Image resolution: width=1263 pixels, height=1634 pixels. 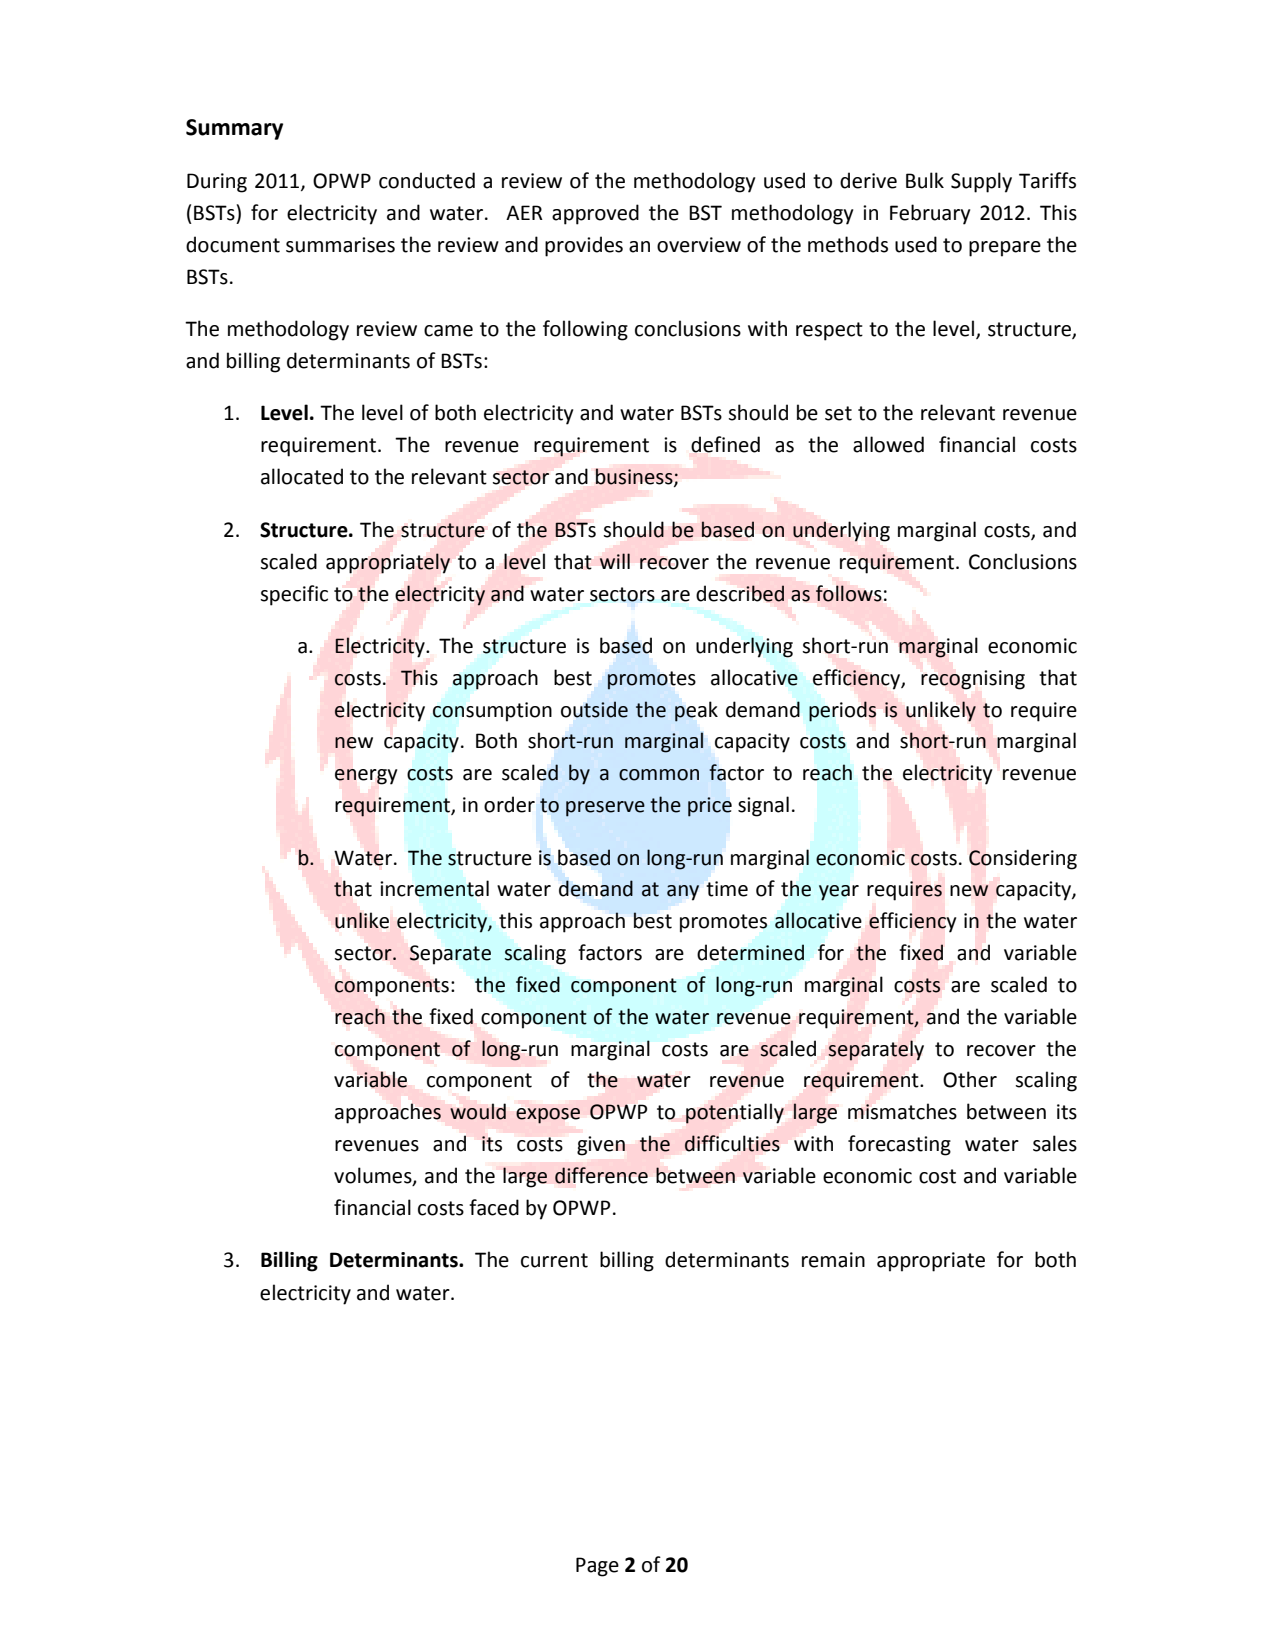 I want to click on summarises, so click(x=340, y=245).
